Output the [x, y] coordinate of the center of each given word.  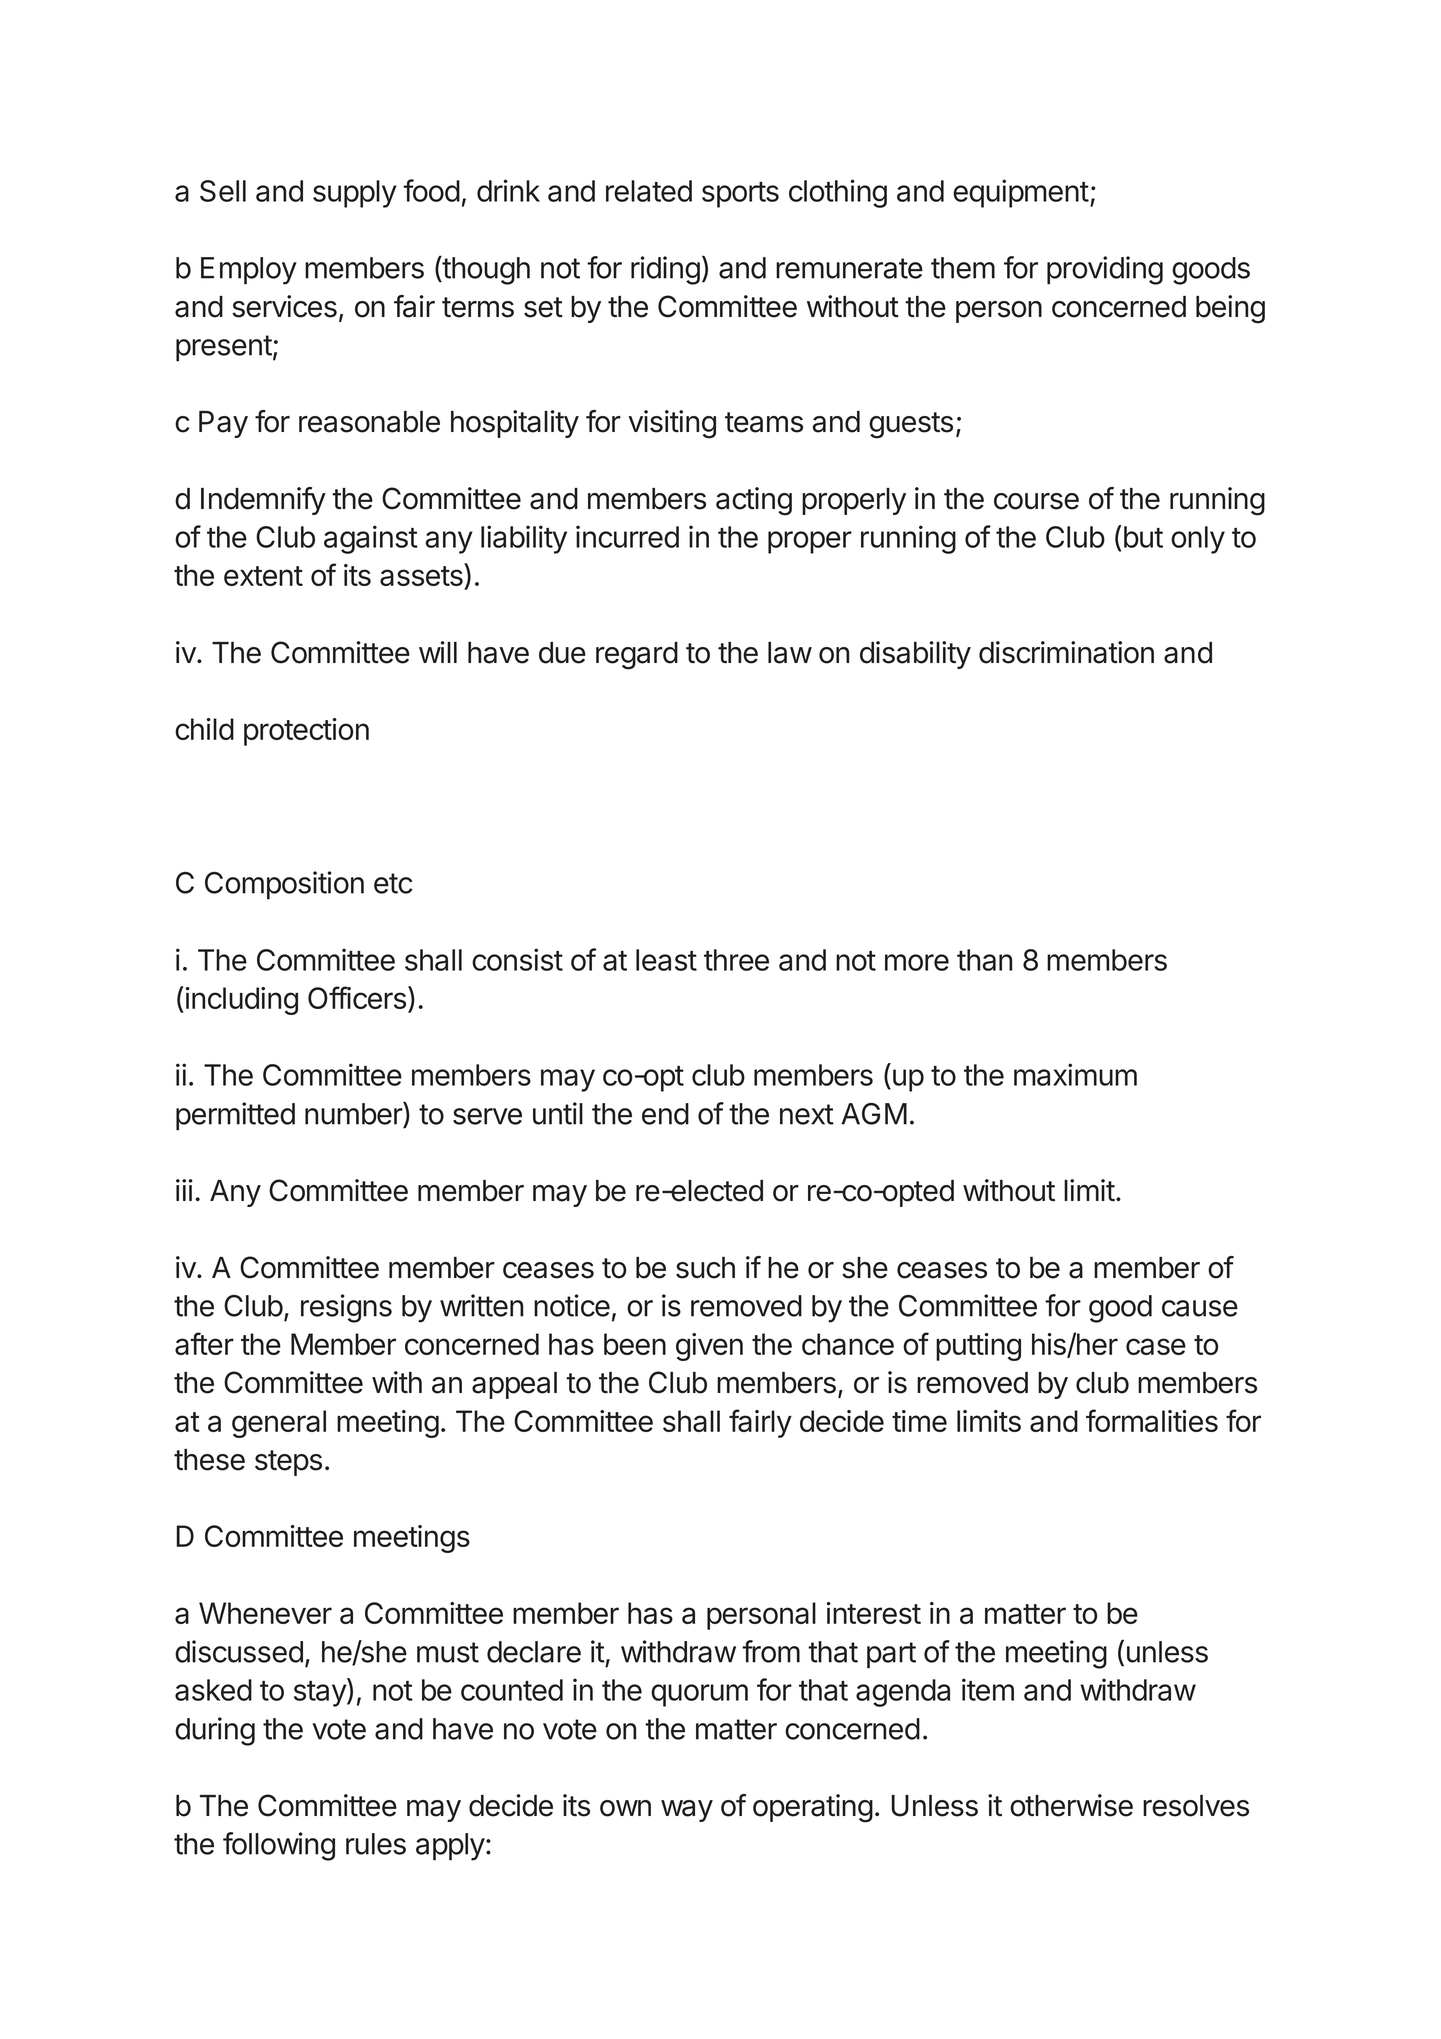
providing [1105, 270]
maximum [1075, 1074]
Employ [249, 271]
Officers [357, 997]
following [279, 1846]
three [736, 960]
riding [665, 270]
